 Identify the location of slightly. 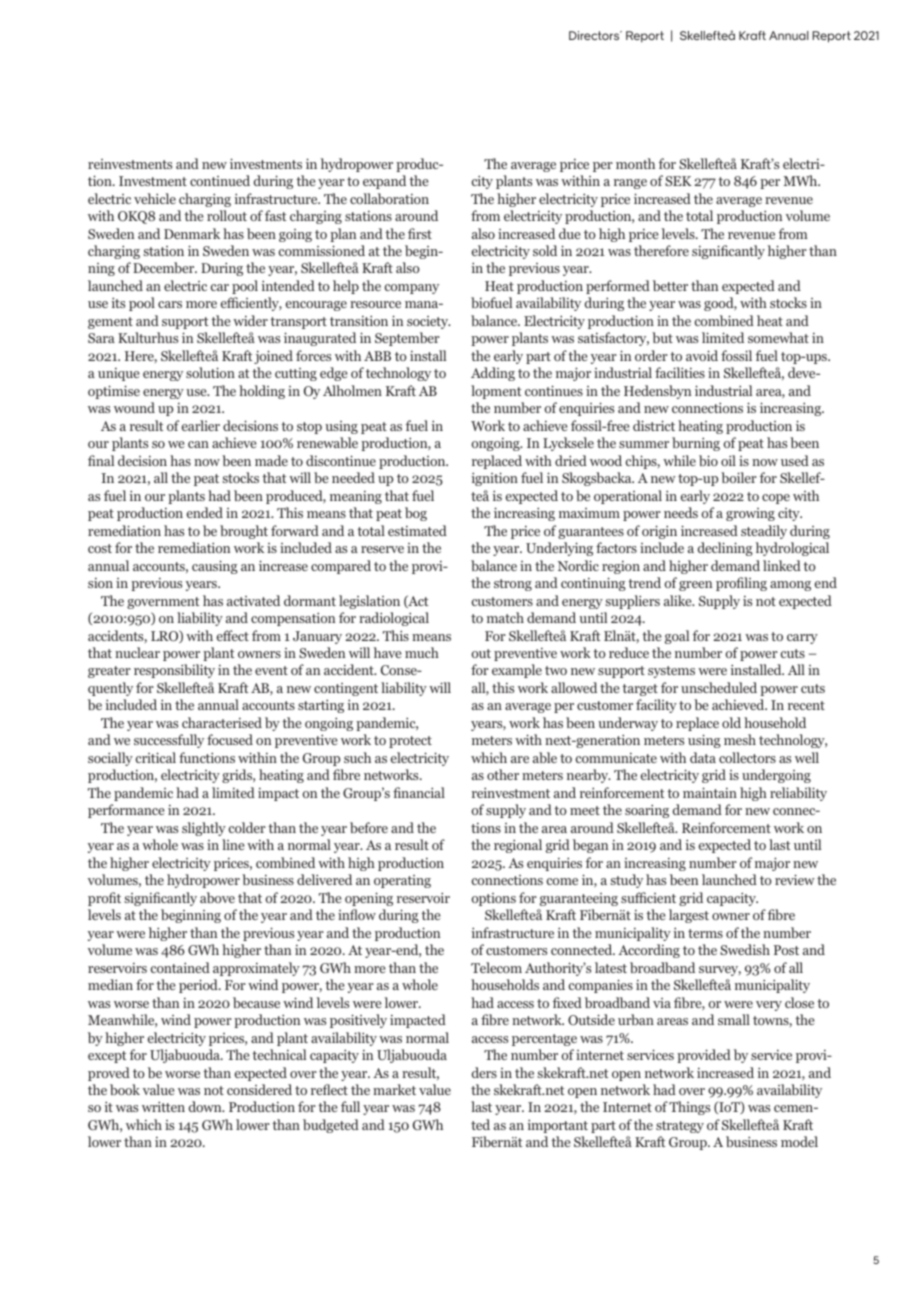
(204, 829).
